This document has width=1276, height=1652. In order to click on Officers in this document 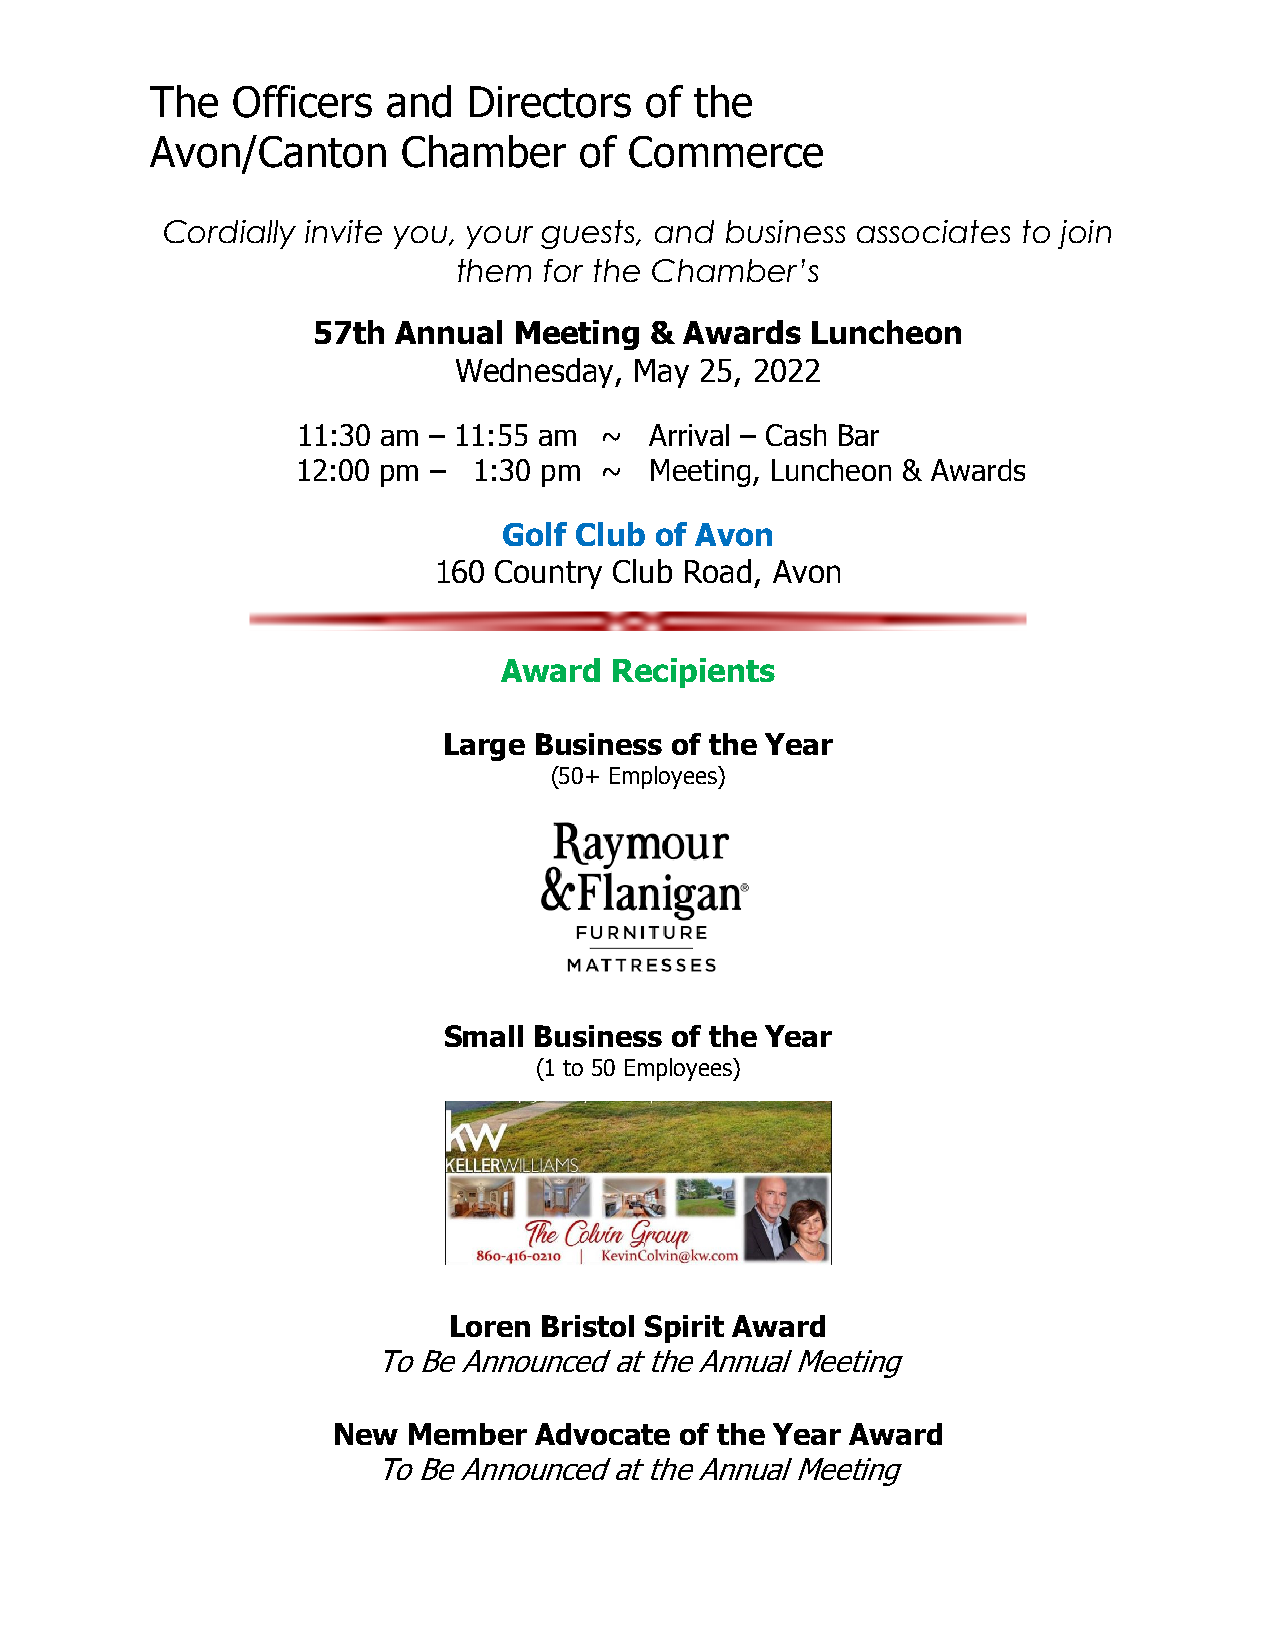, I will do `click(302, 101)`.
